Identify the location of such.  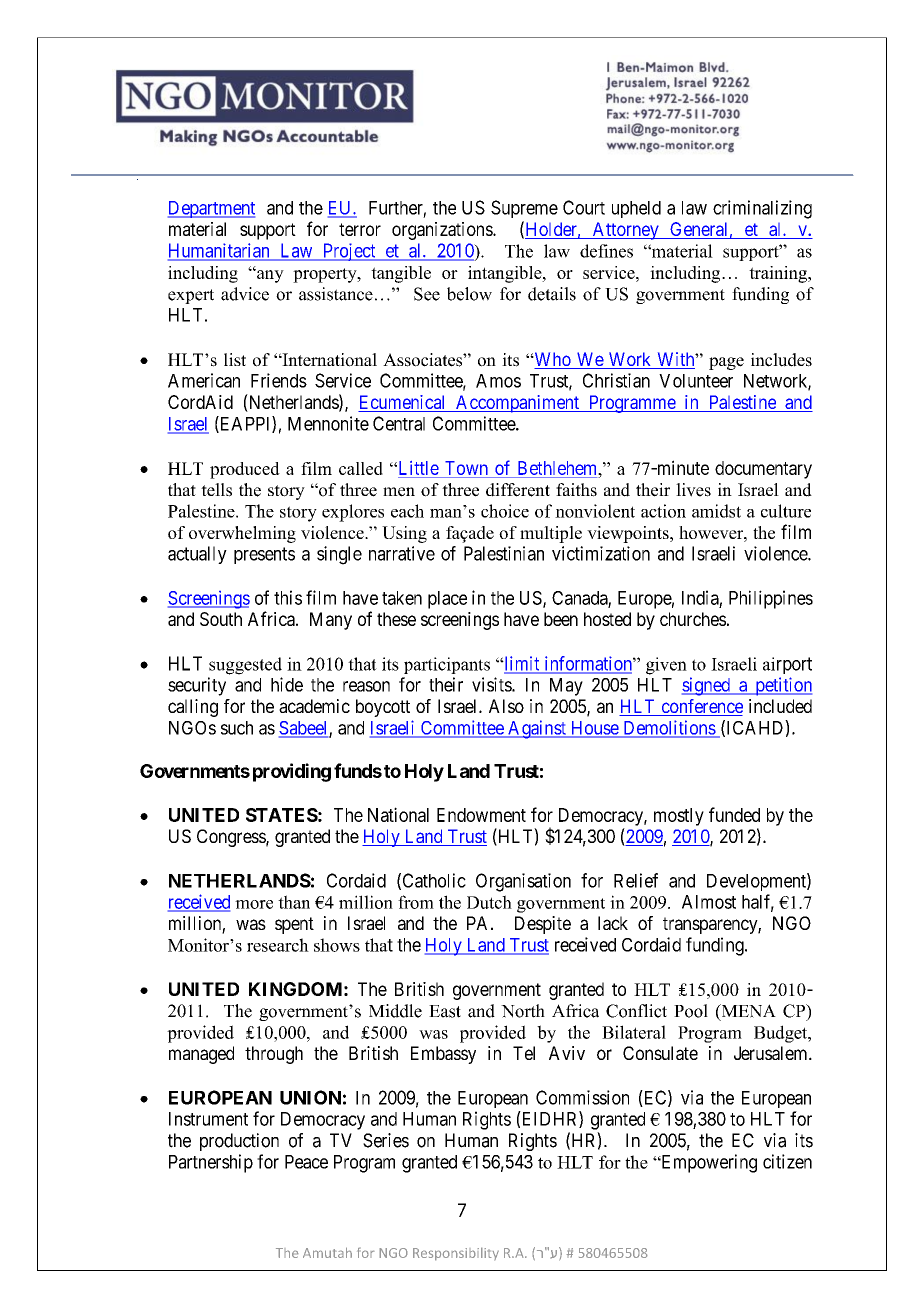
(237, 728).
